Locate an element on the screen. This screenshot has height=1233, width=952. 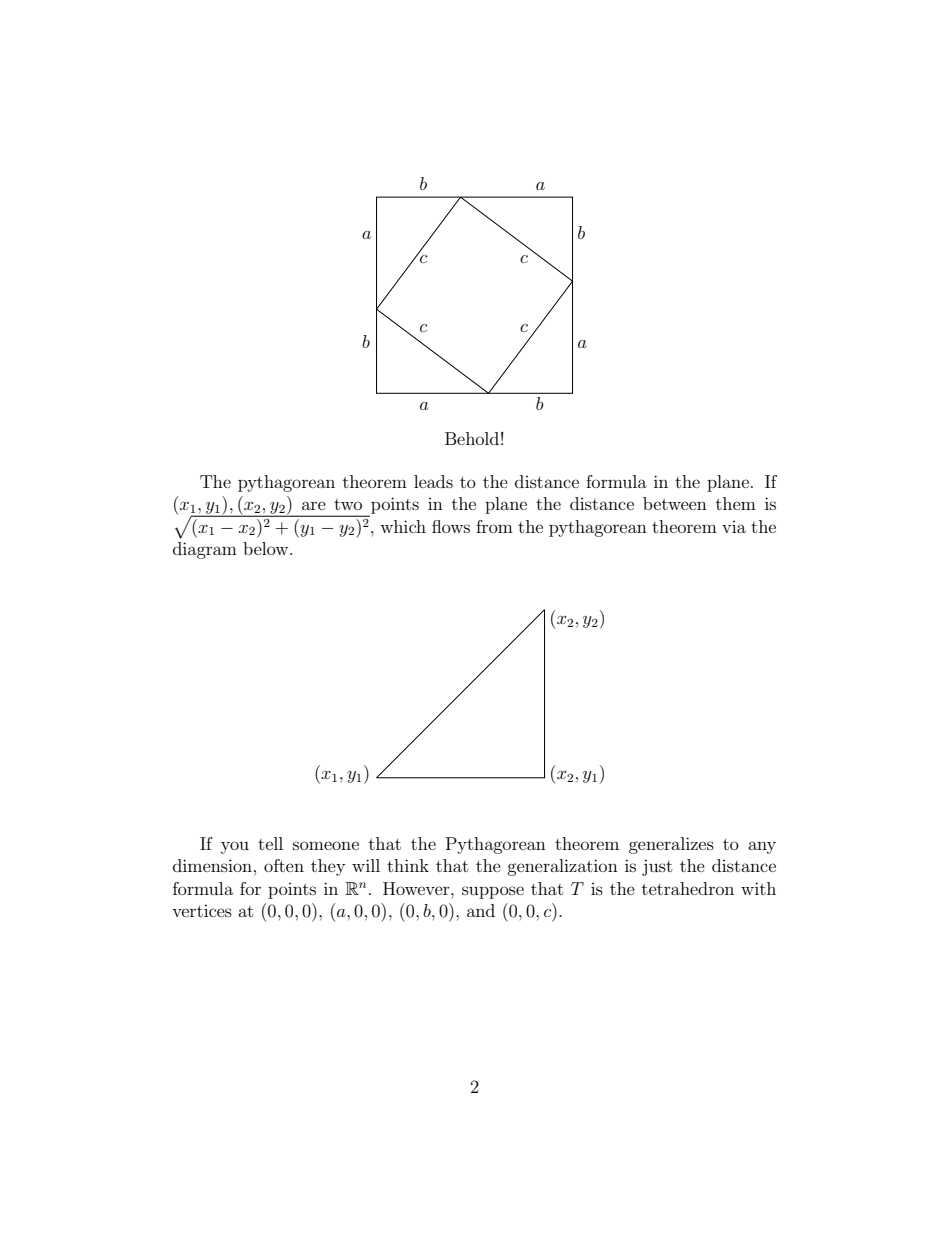
leads is located at coordinates (433, 481).
